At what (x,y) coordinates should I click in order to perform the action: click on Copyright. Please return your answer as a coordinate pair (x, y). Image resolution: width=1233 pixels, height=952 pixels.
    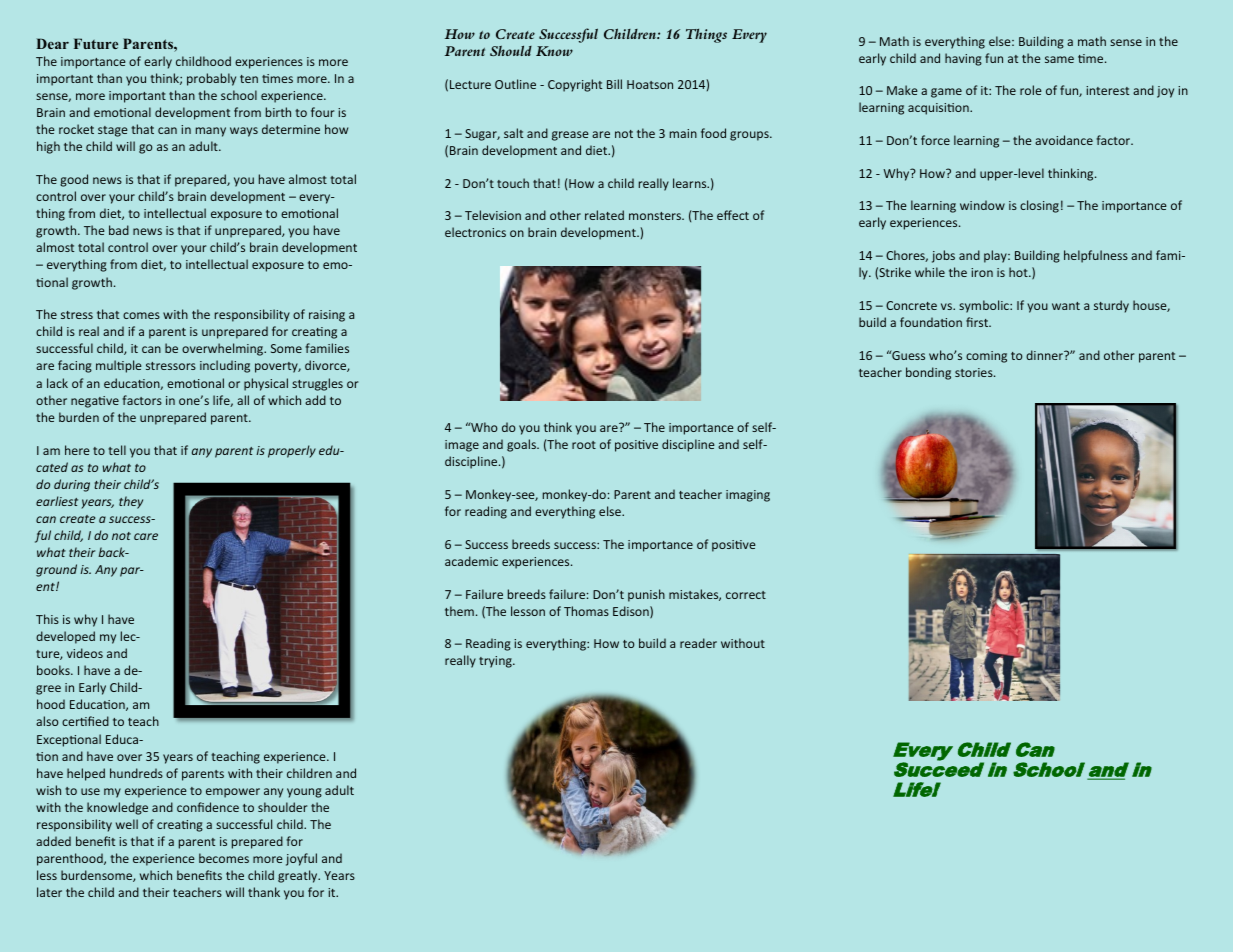
    Looking at the image, I should click on (575, 85).
